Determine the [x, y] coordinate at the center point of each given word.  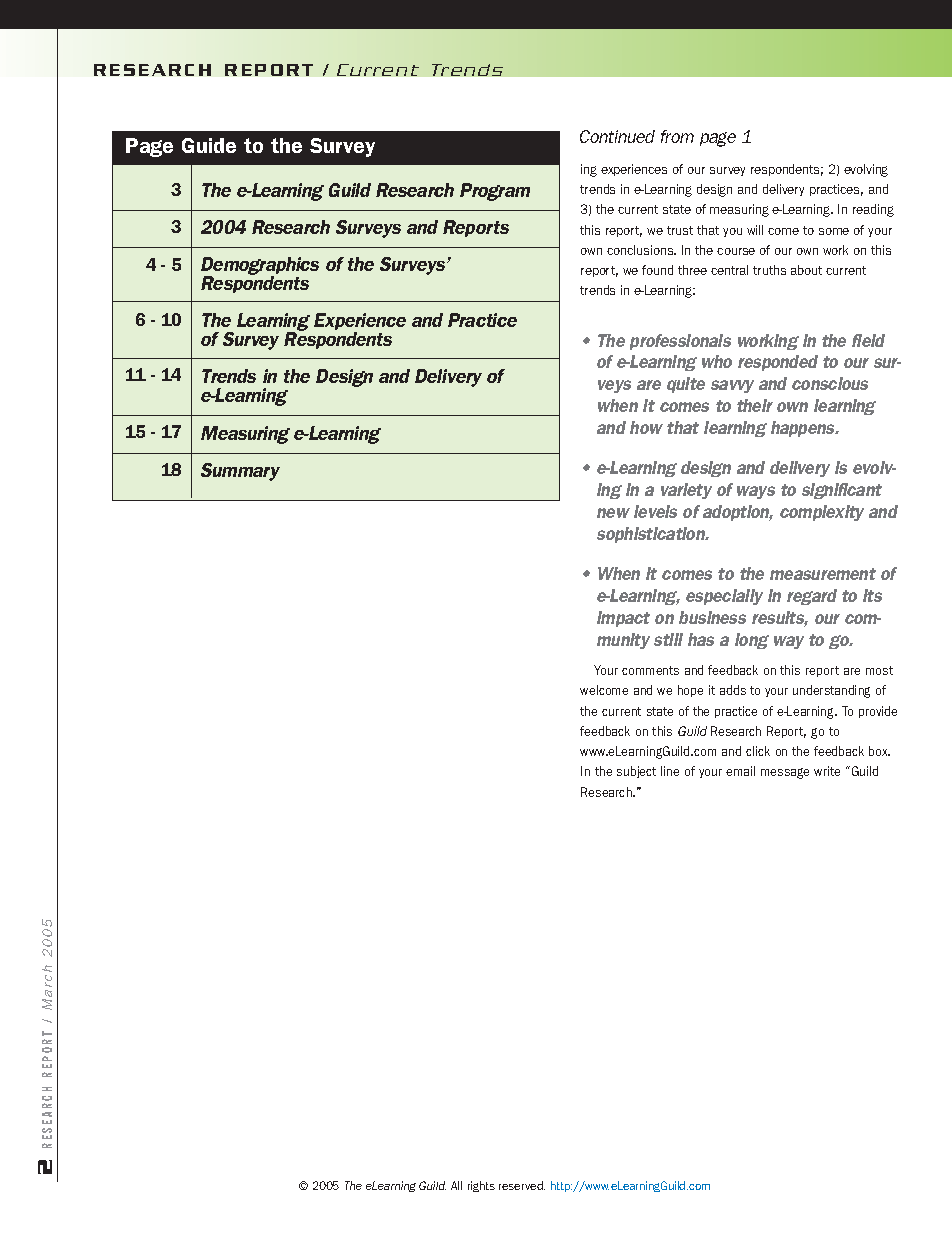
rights [481, 1186]
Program [495, 192]
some [834, 231]
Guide [209, 145]
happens [804, 429]
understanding [831, 691]
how [646, 427]
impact [623, 619]
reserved [522, 1185]
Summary [240, 472]
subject [636, 772]
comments [650, 670]
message [785, 773]
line [670, 771]
